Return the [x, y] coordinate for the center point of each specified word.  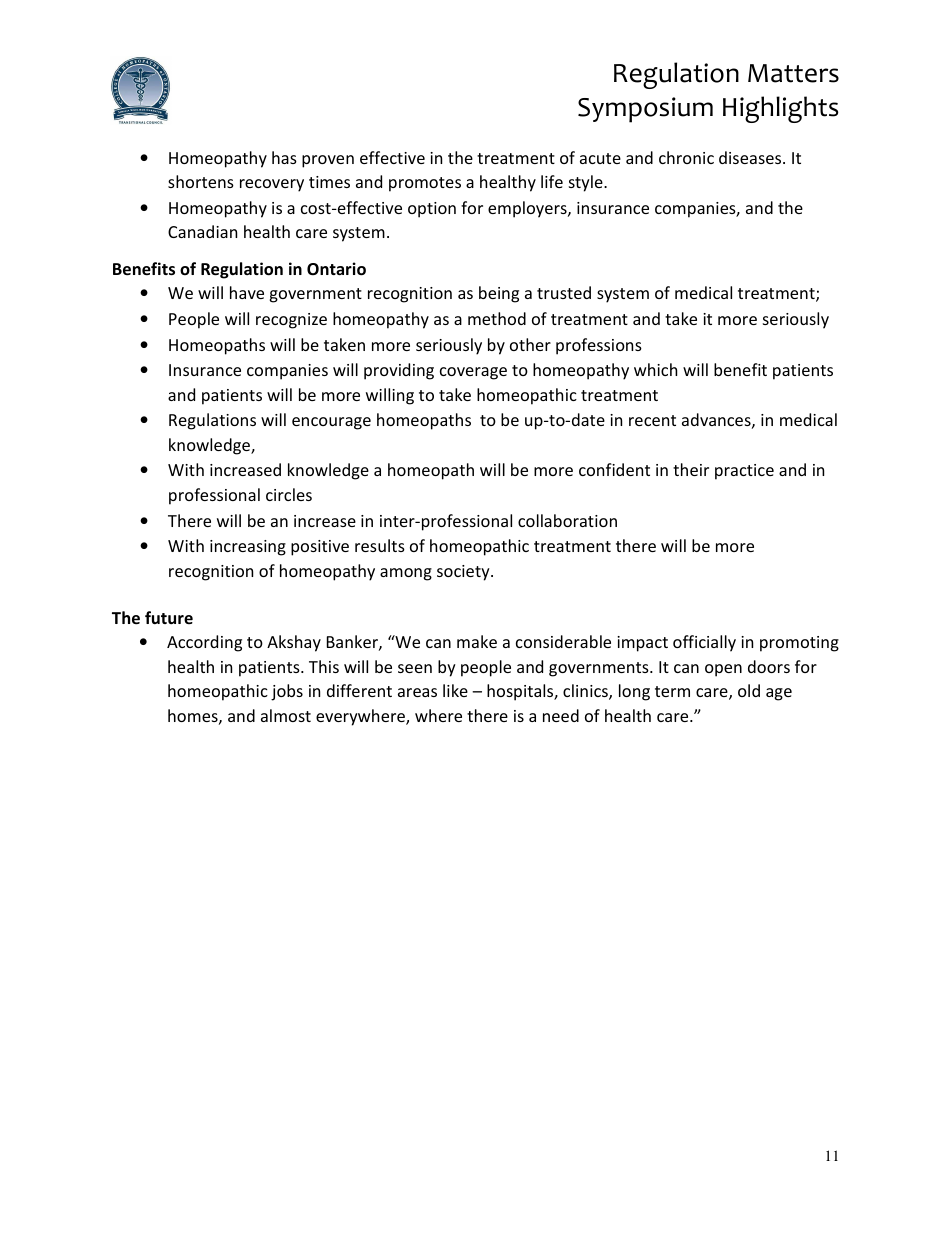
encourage [331, 423]
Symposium [645, 110]
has [284, 157]
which [655, 369]
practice [744, 472]
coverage [473, 373]
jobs [287, 692]
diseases [751, 157]
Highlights [780, 109]
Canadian [202, 231]
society [464, 573]
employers [528, 209]
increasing [248, 548]
